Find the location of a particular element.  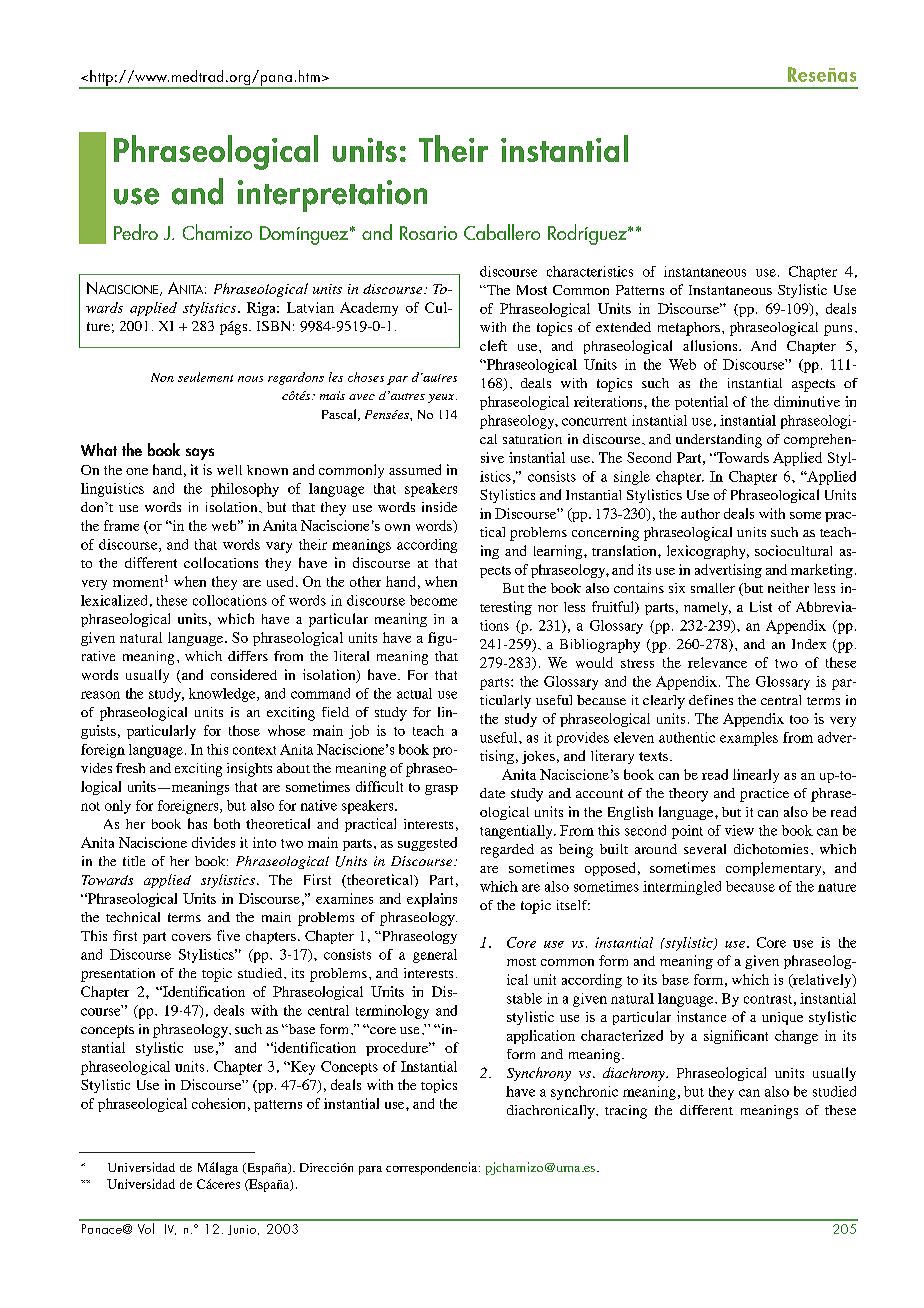

understanding is located at coordinates (719, 441).
